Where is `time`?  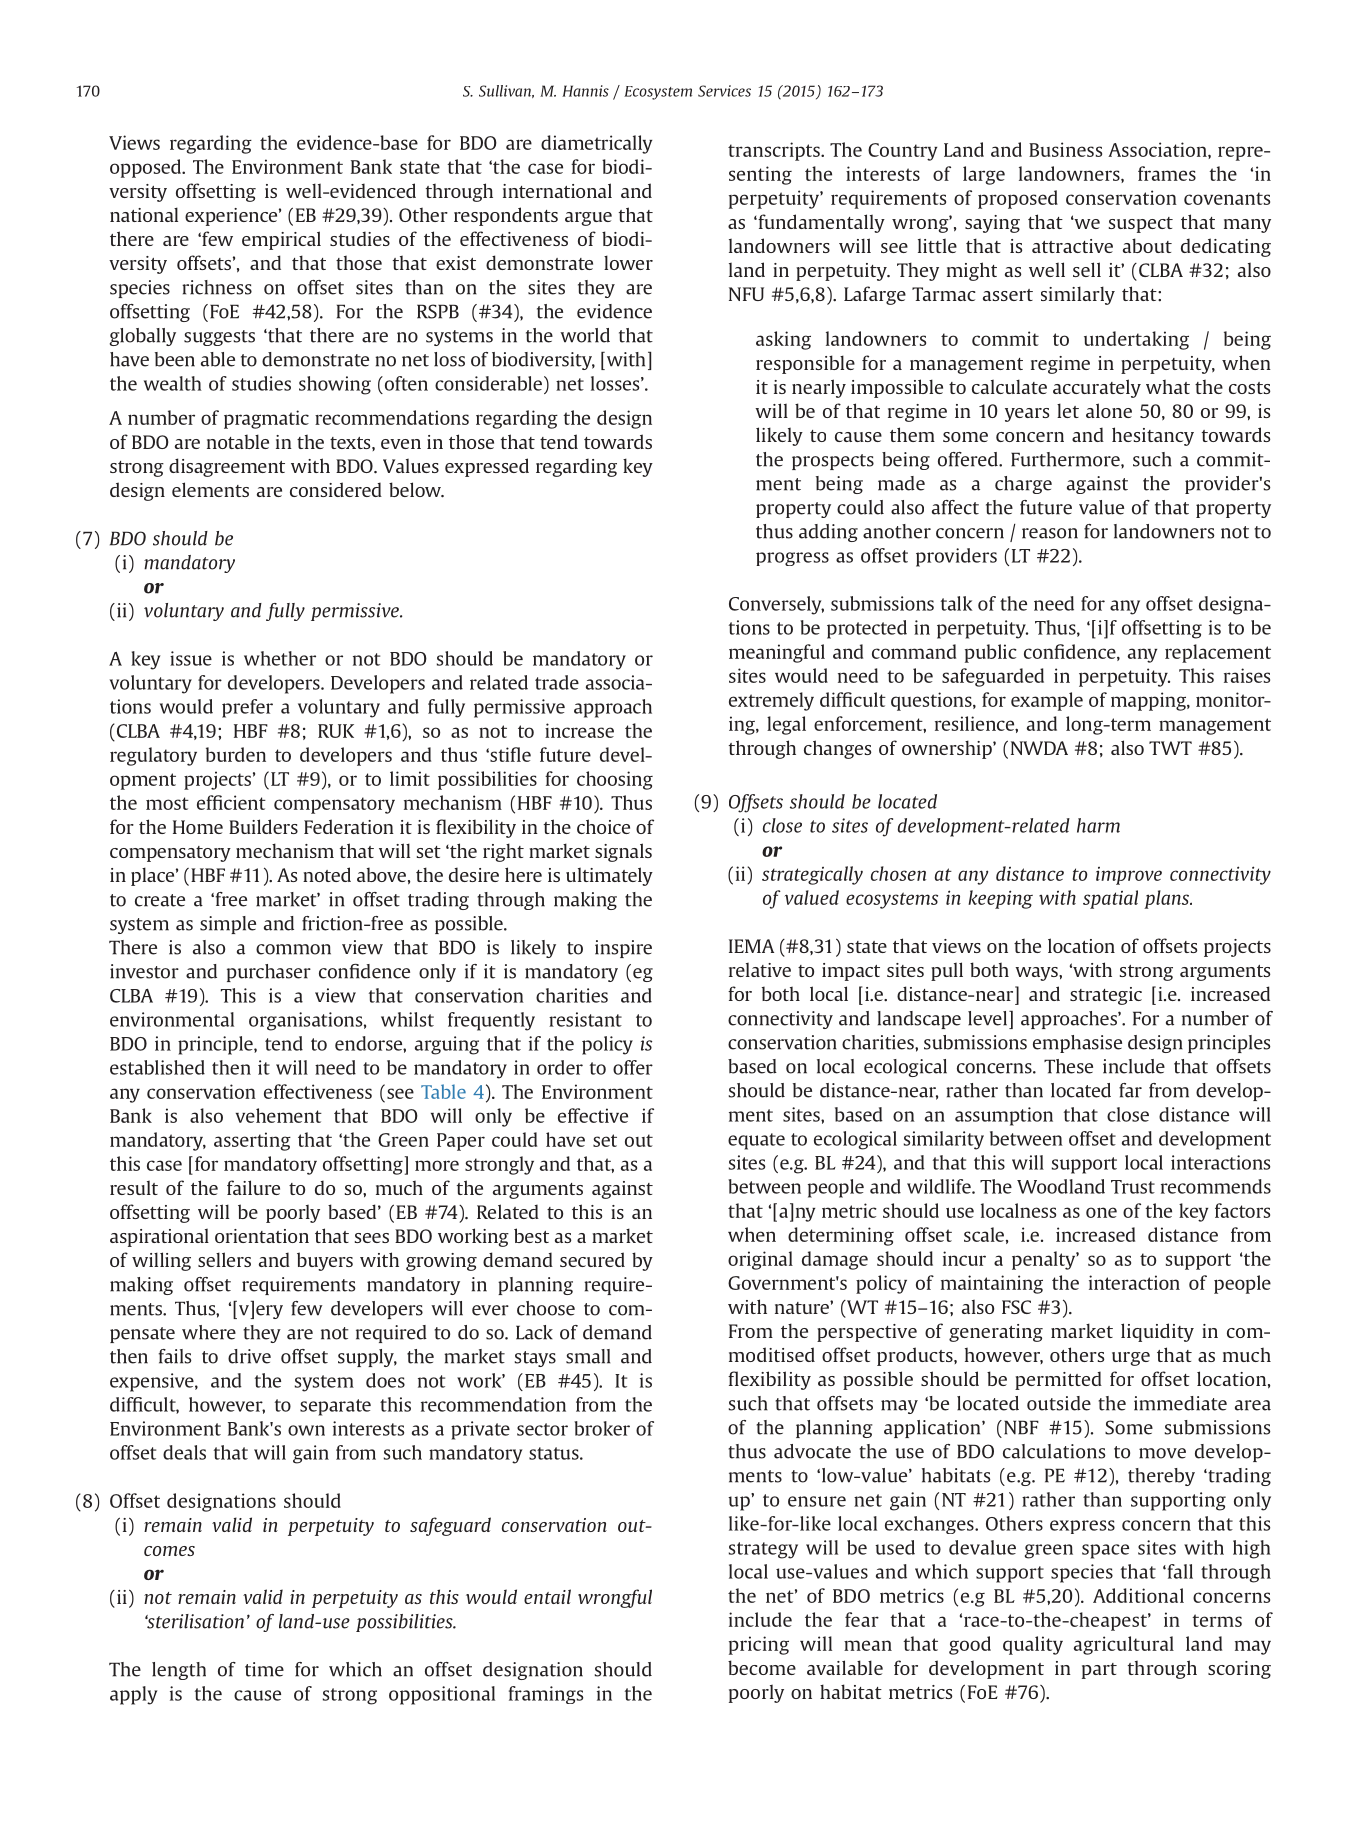
time is located at coordinates (264, 1669).
